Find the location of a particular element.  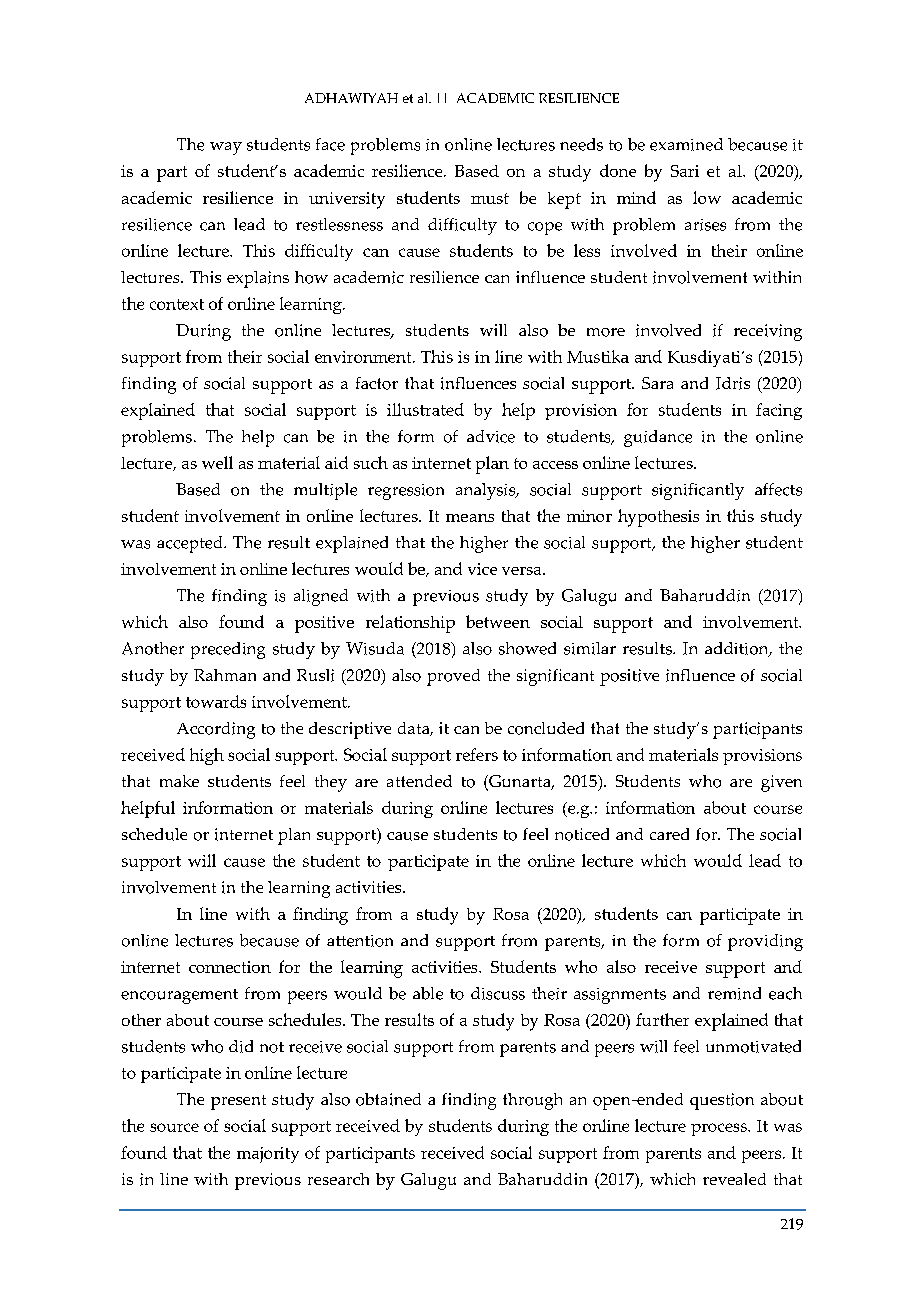

discuss is located at coordinates (498, 993).
